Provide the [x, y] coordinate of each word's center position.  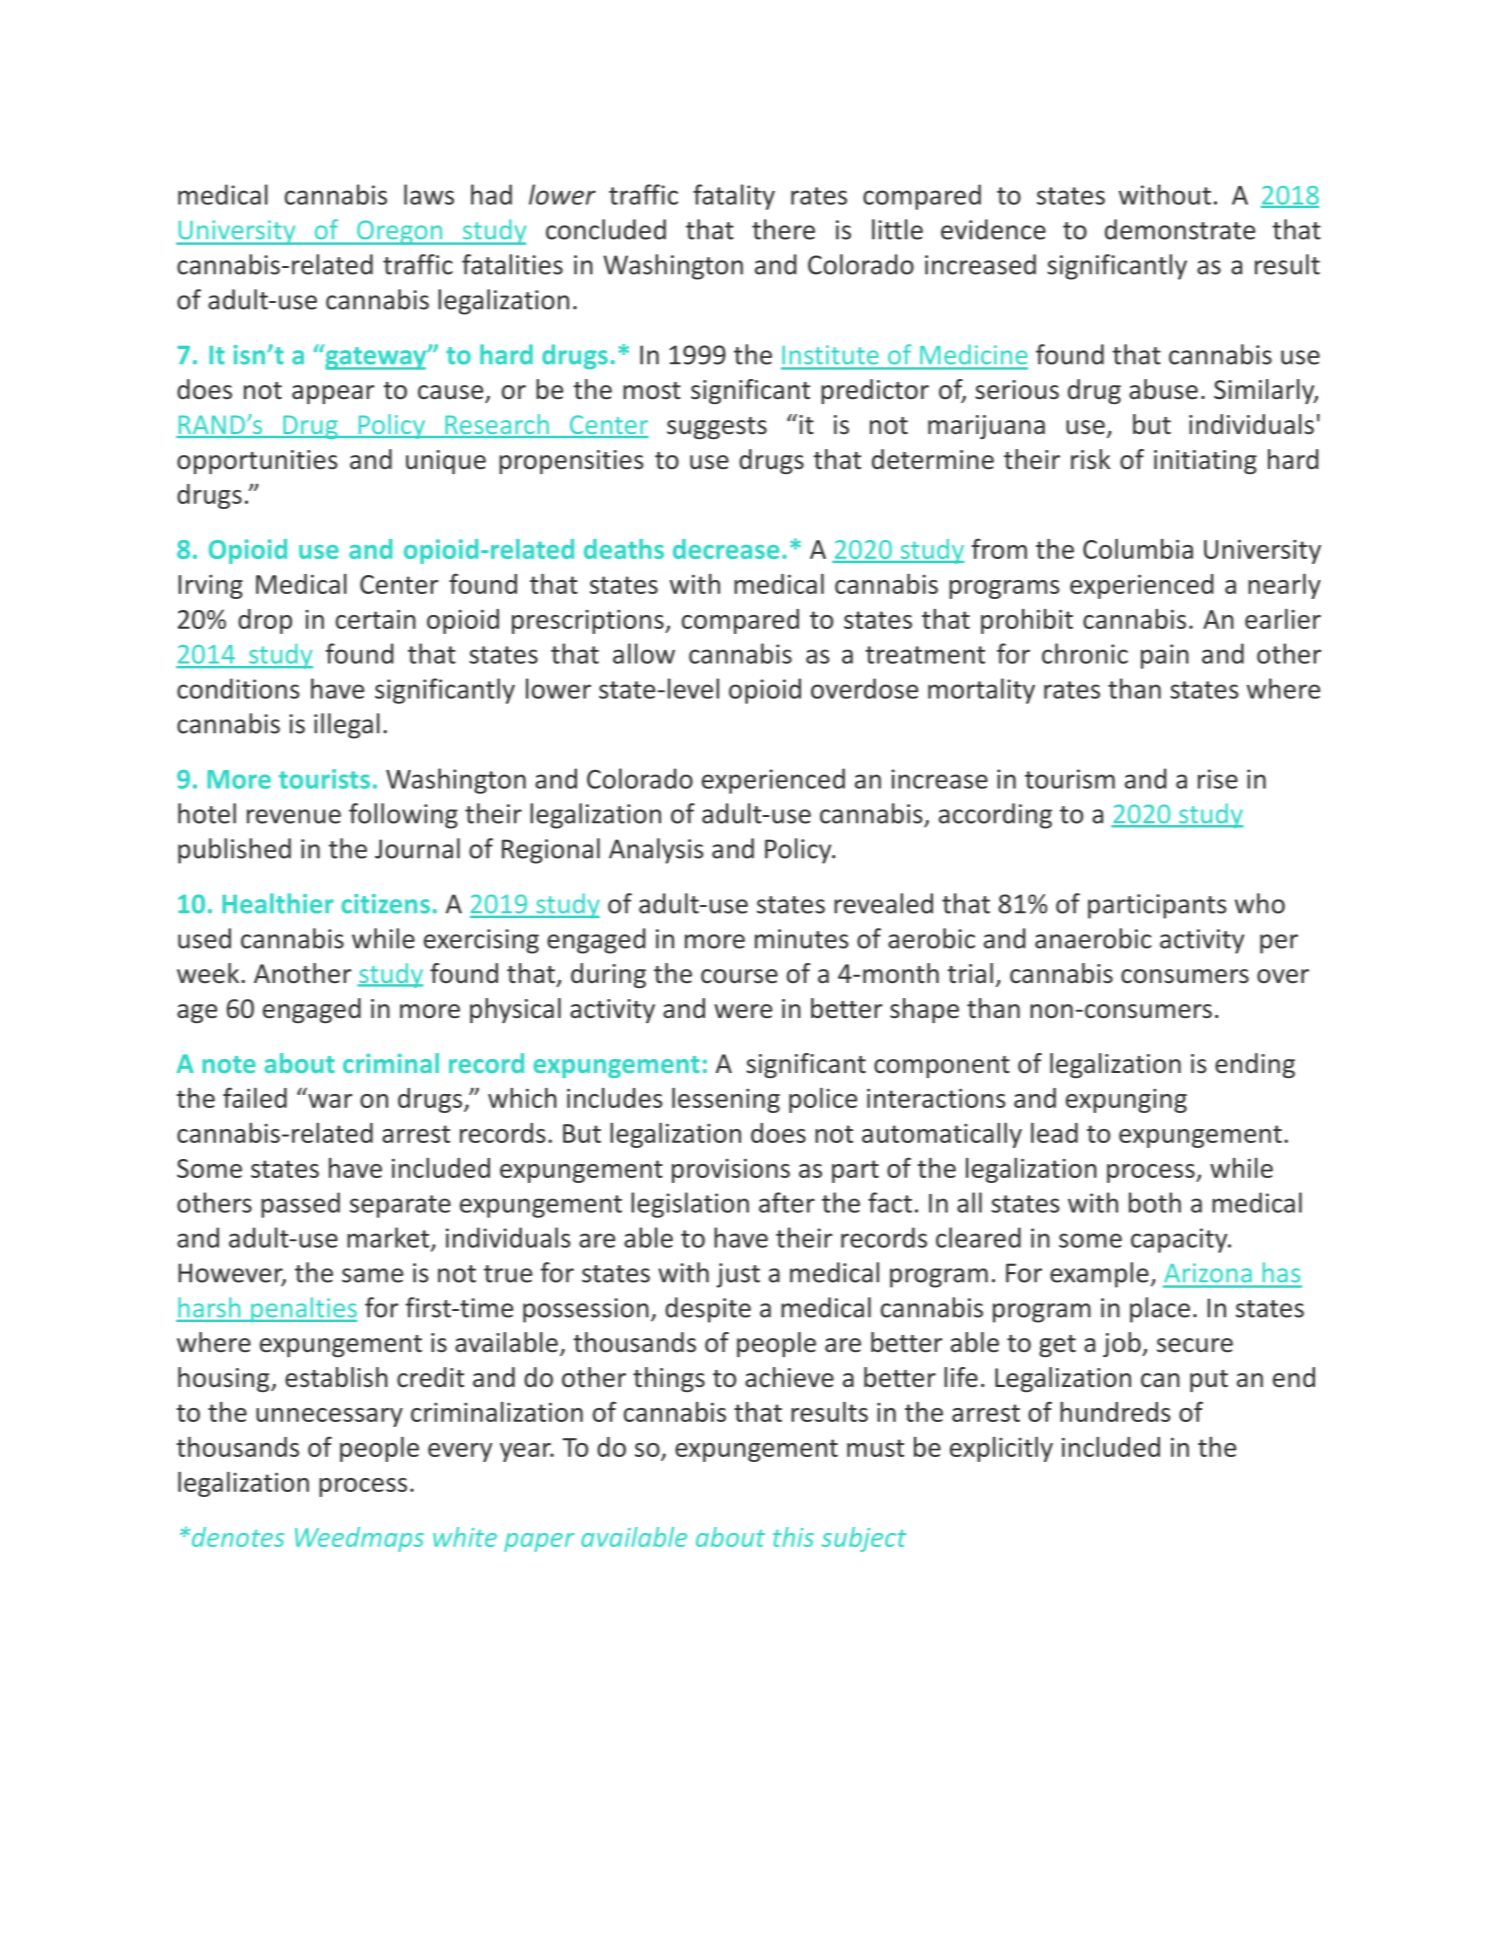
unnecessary [329, 1417]
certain [376, 619]
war [330, 1101]
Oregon [400, 232]
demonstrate [1180, 229]
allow [644, 653]
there [783, 229]
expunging [1126, 1101]
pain [1165, 656]
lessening [726, 1100]
